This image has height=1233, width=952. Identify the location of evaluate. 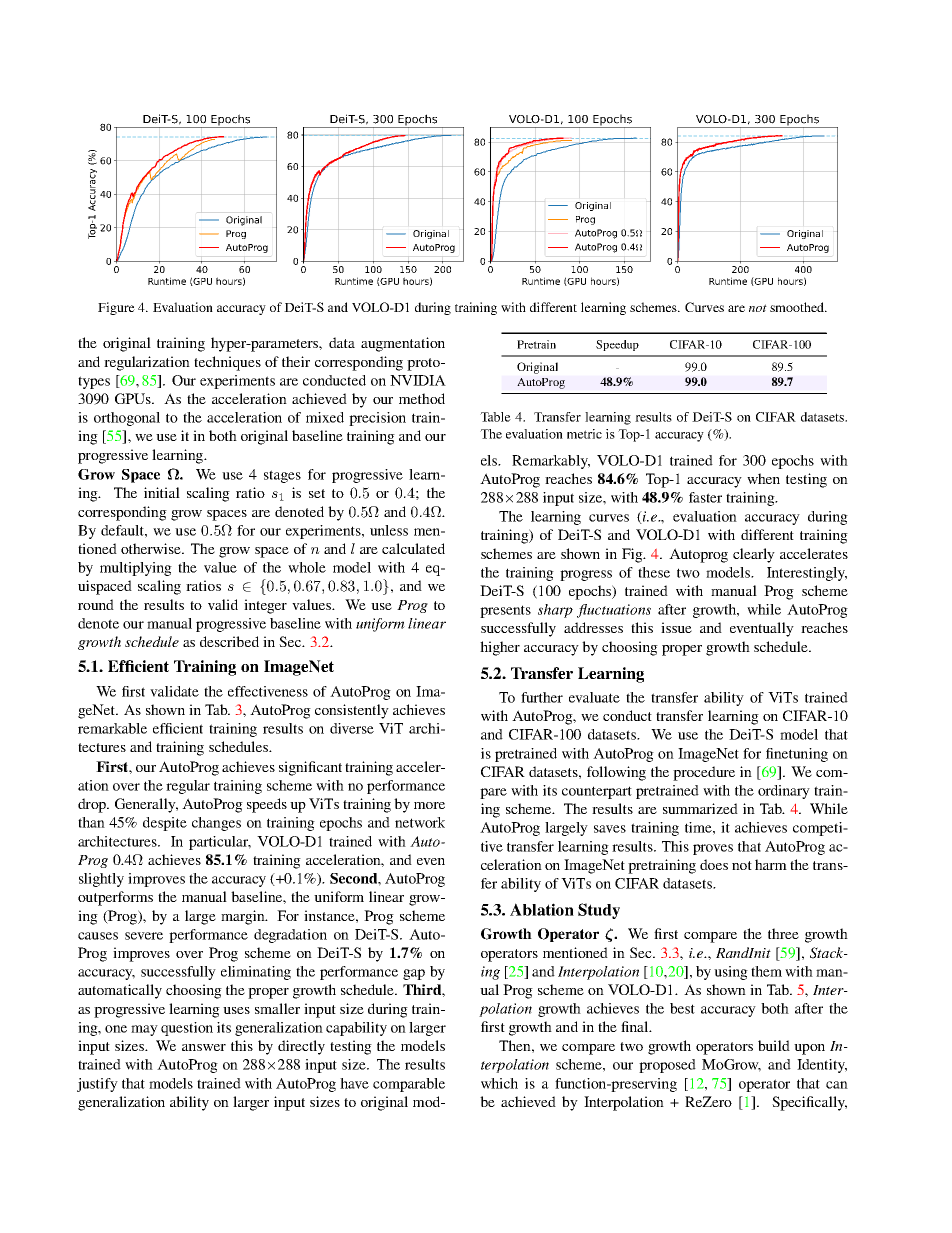
(594, 697).
